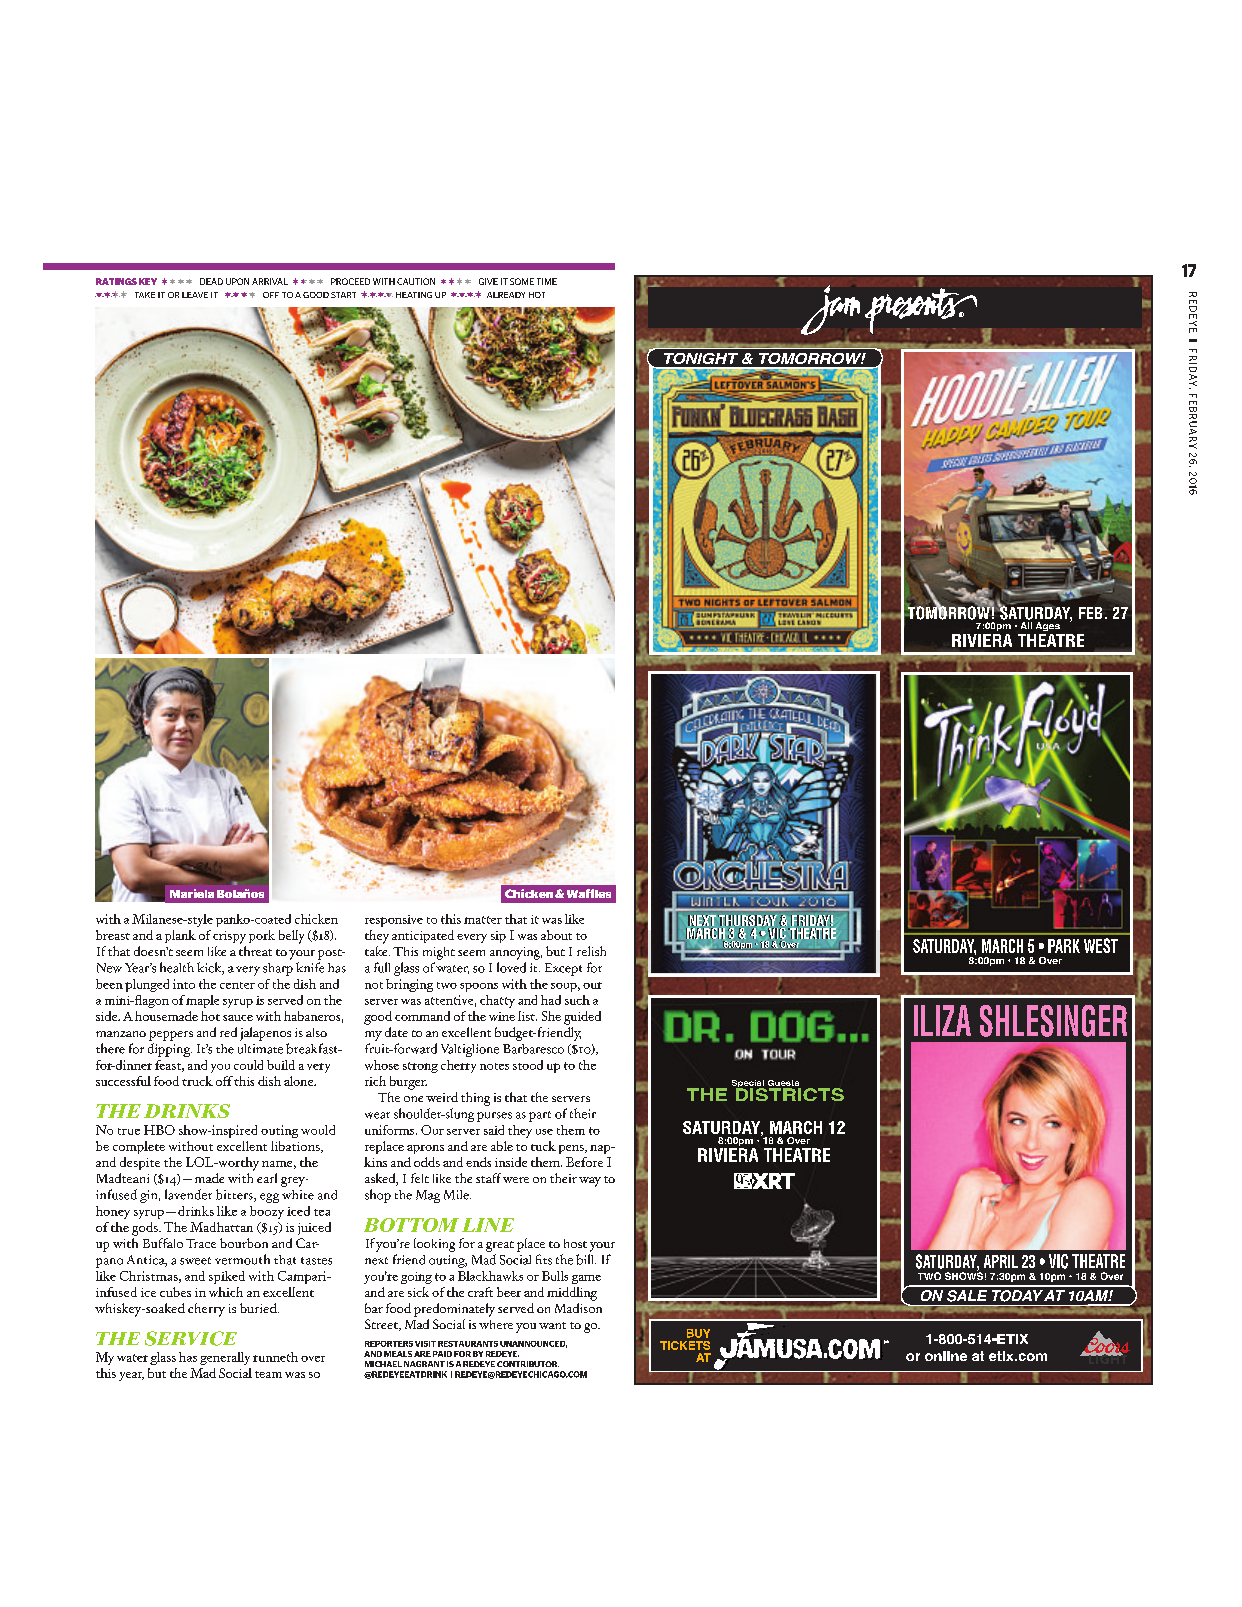  What do you see at coordinates (229, 937) in the screenshot?
I see `crispy` at bounding box center [229, 937].
